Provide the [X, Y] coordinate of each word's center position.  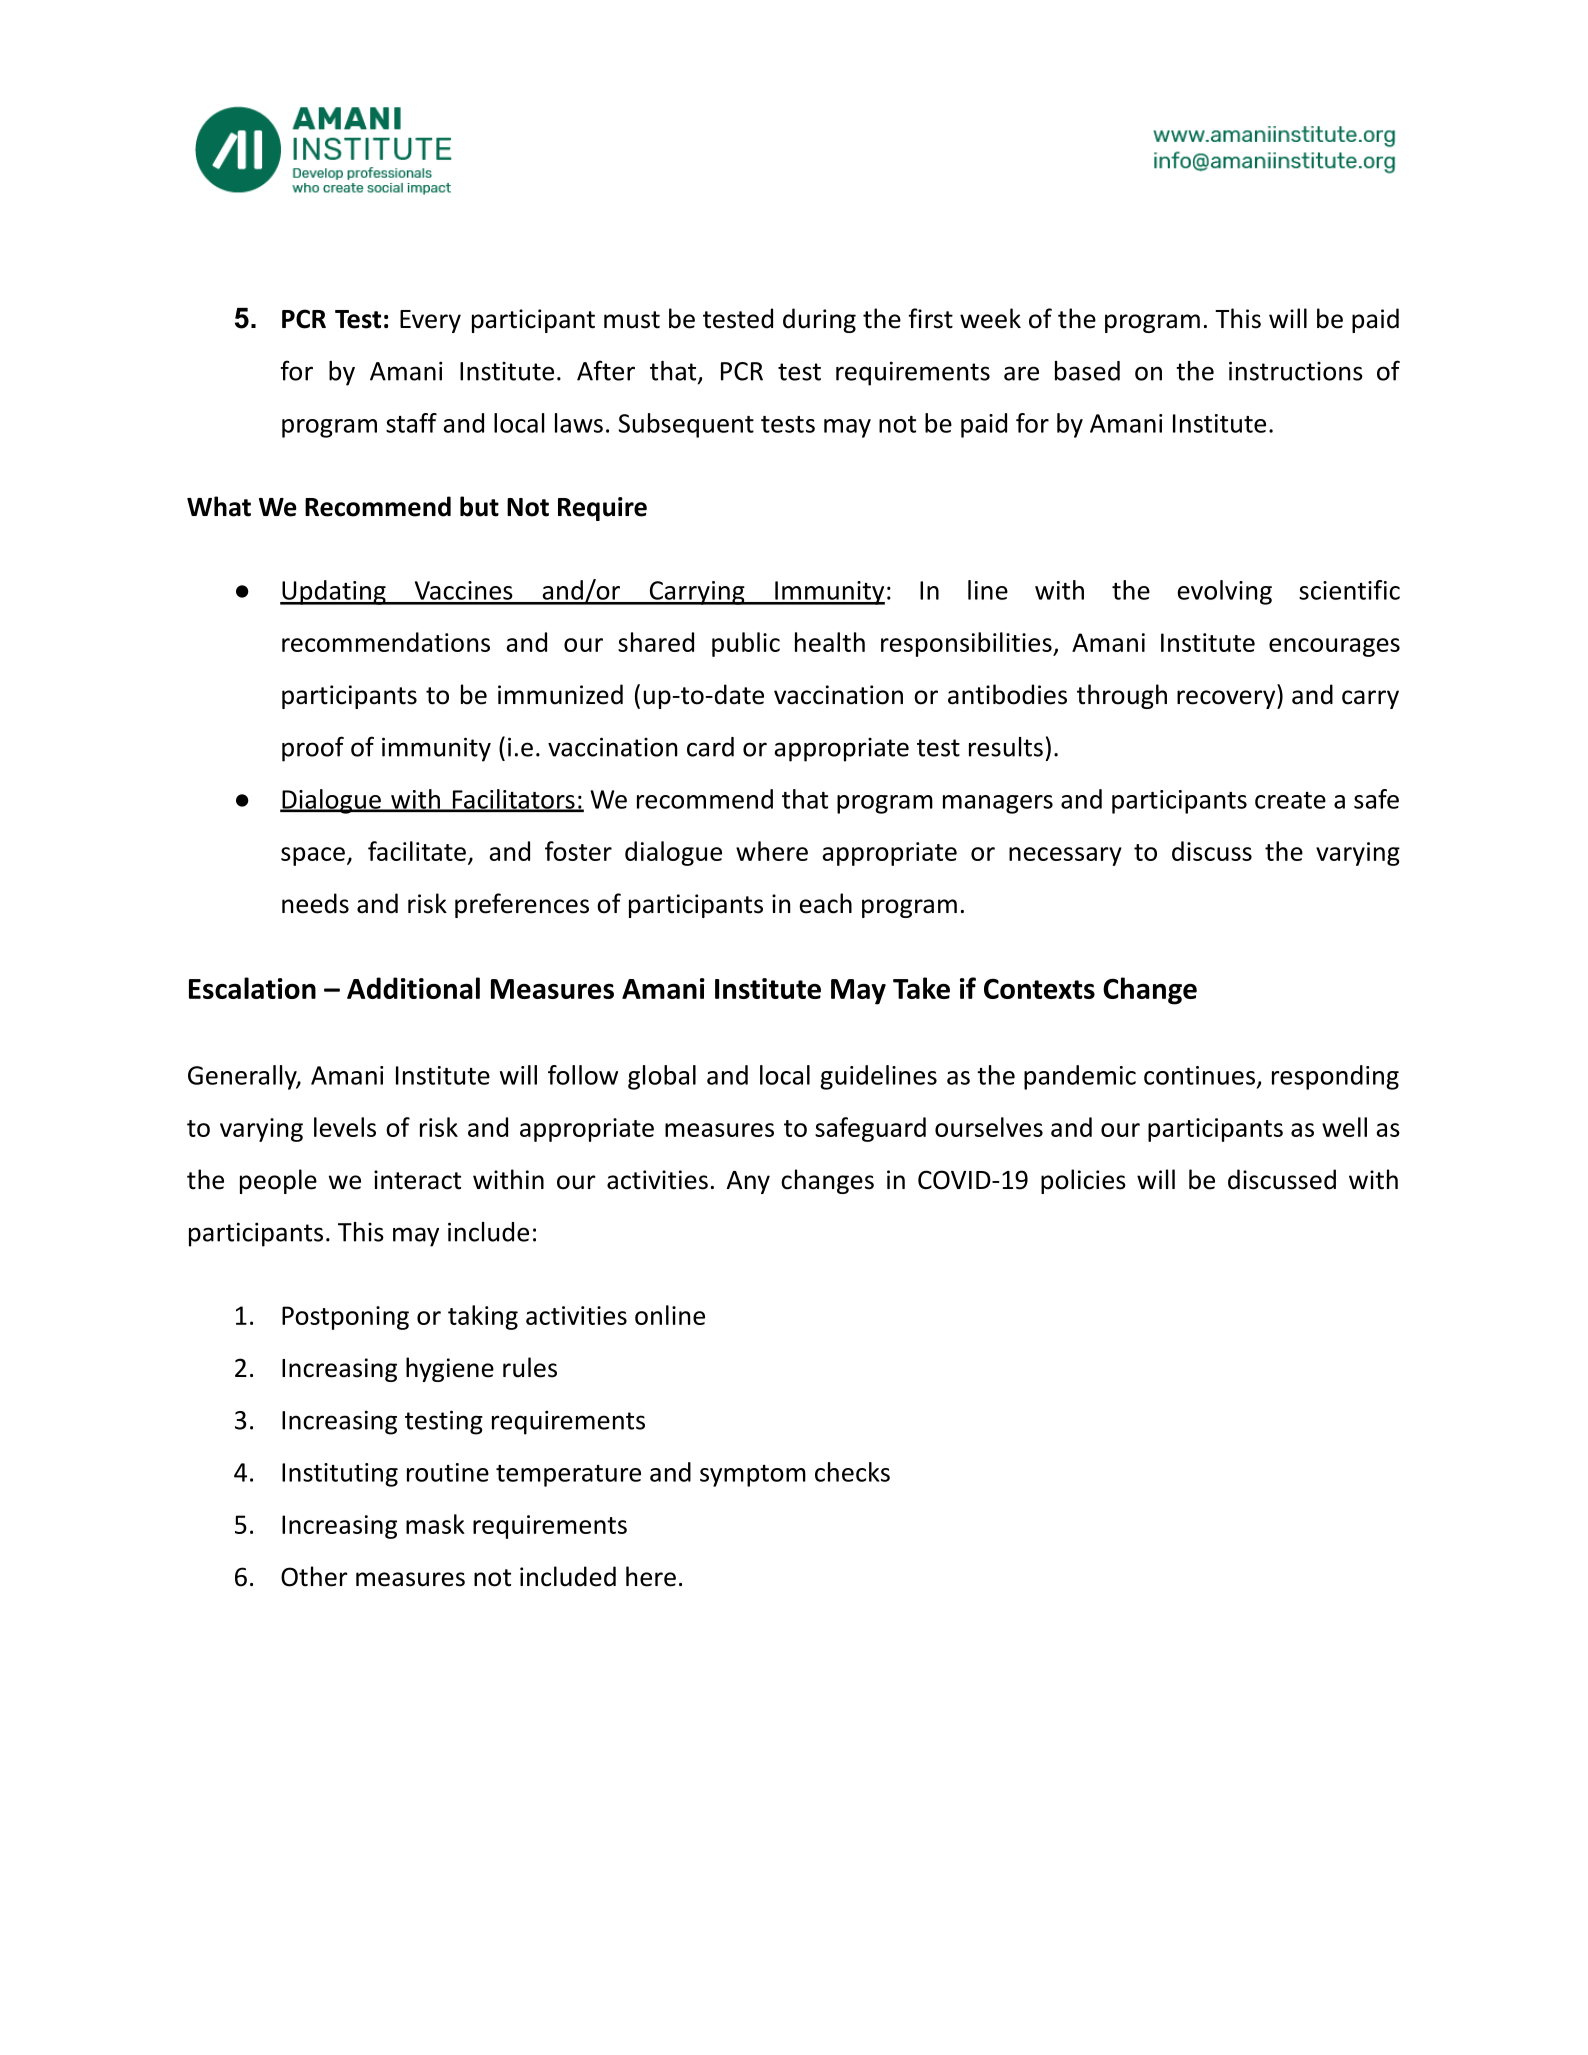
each [826, 903]
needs [315, 903]
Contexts [1039, 988]
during [819, 320]
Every [430, 321]
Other [314, 1576]
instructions [1296, 371]
